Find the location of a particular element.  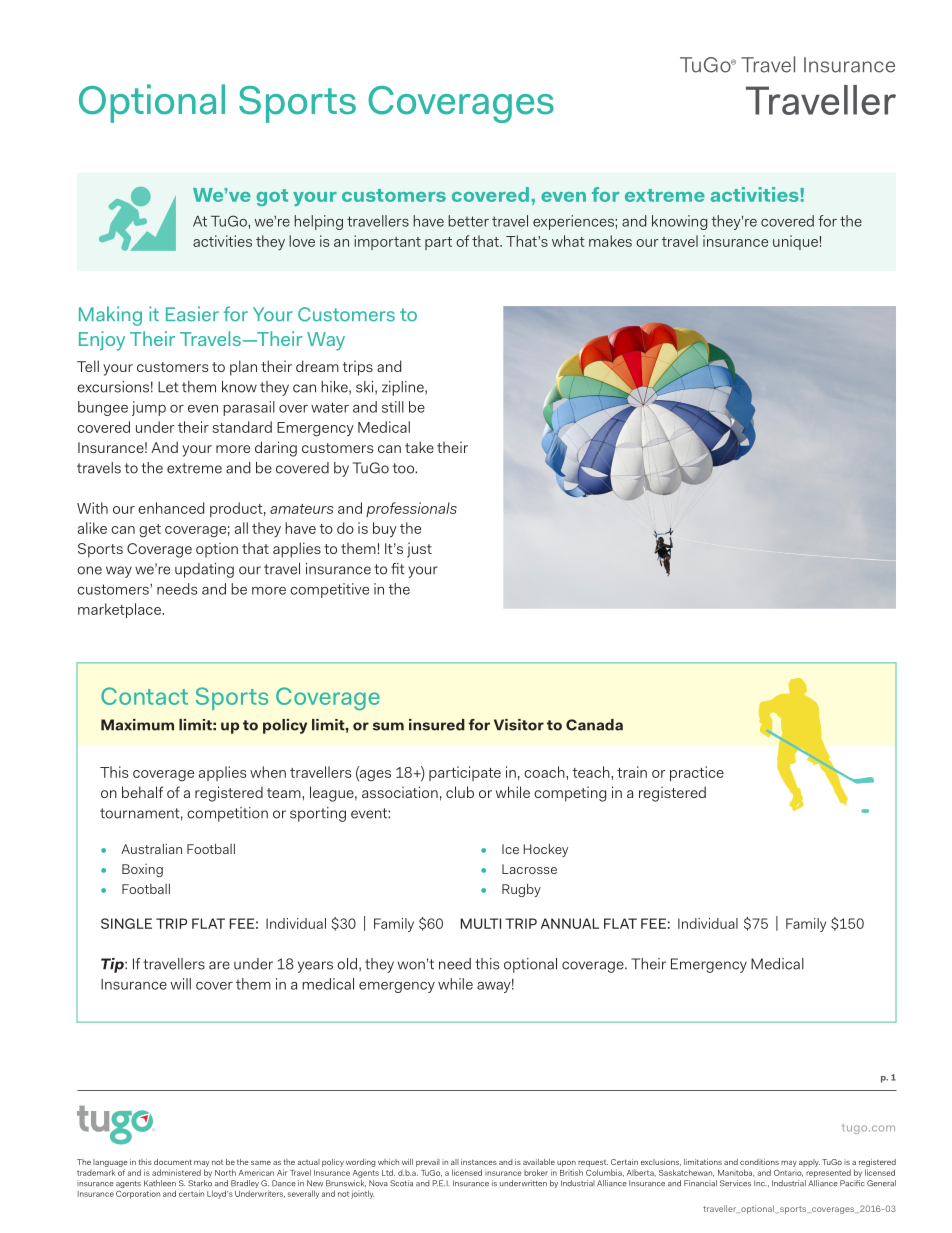

got is located at coordinates (272, 197).
